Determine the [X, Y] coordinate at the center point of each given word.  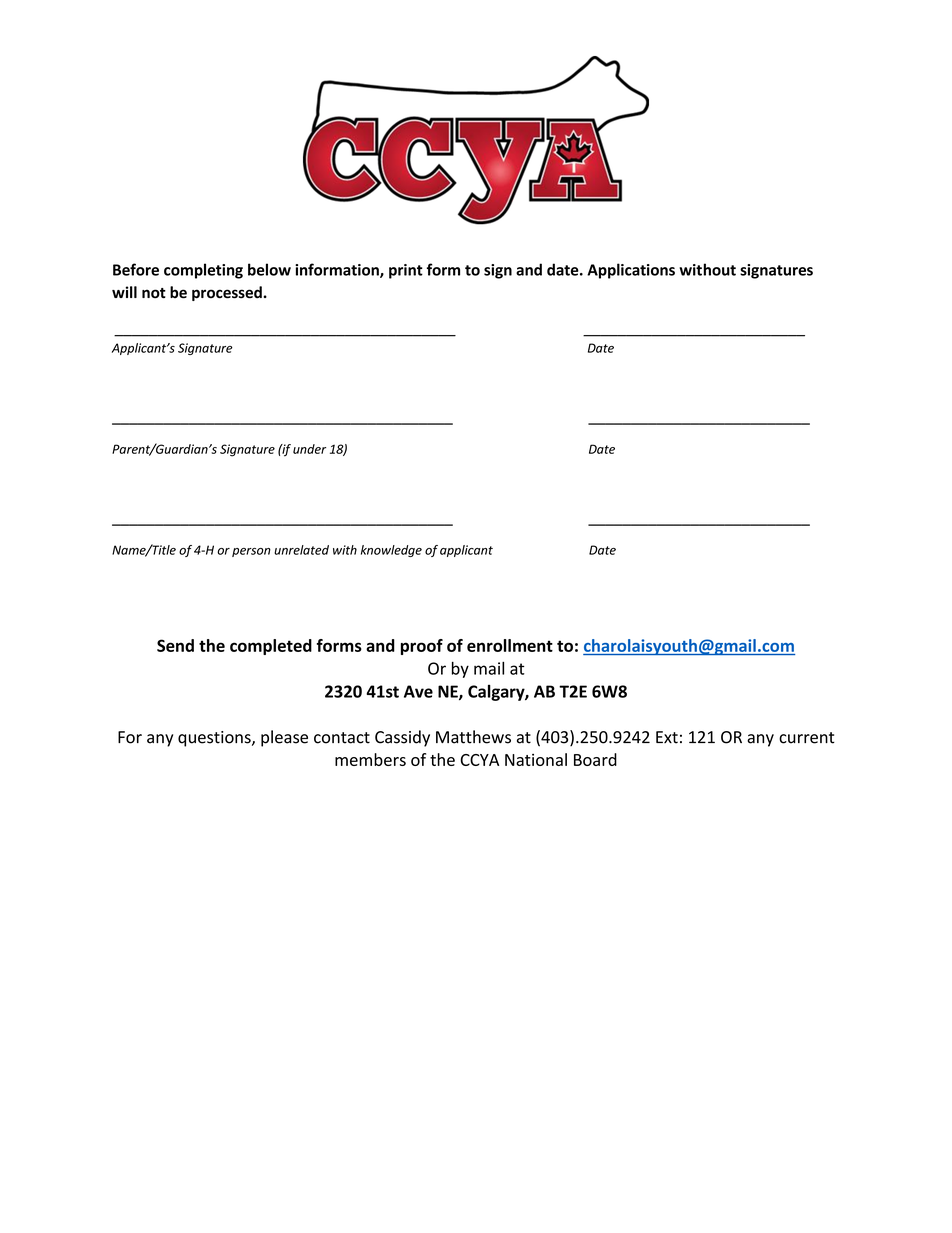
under [309, 449]
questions [215, 739]
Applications [631, 271]
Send [175, 645]
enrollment [510, 645]
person [251, 552]
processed [228, 293]
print [406, 271]
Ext [667, 737]
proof [422, 647]
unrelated [301, 550]
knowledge [391, 551]
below [269, 269]
